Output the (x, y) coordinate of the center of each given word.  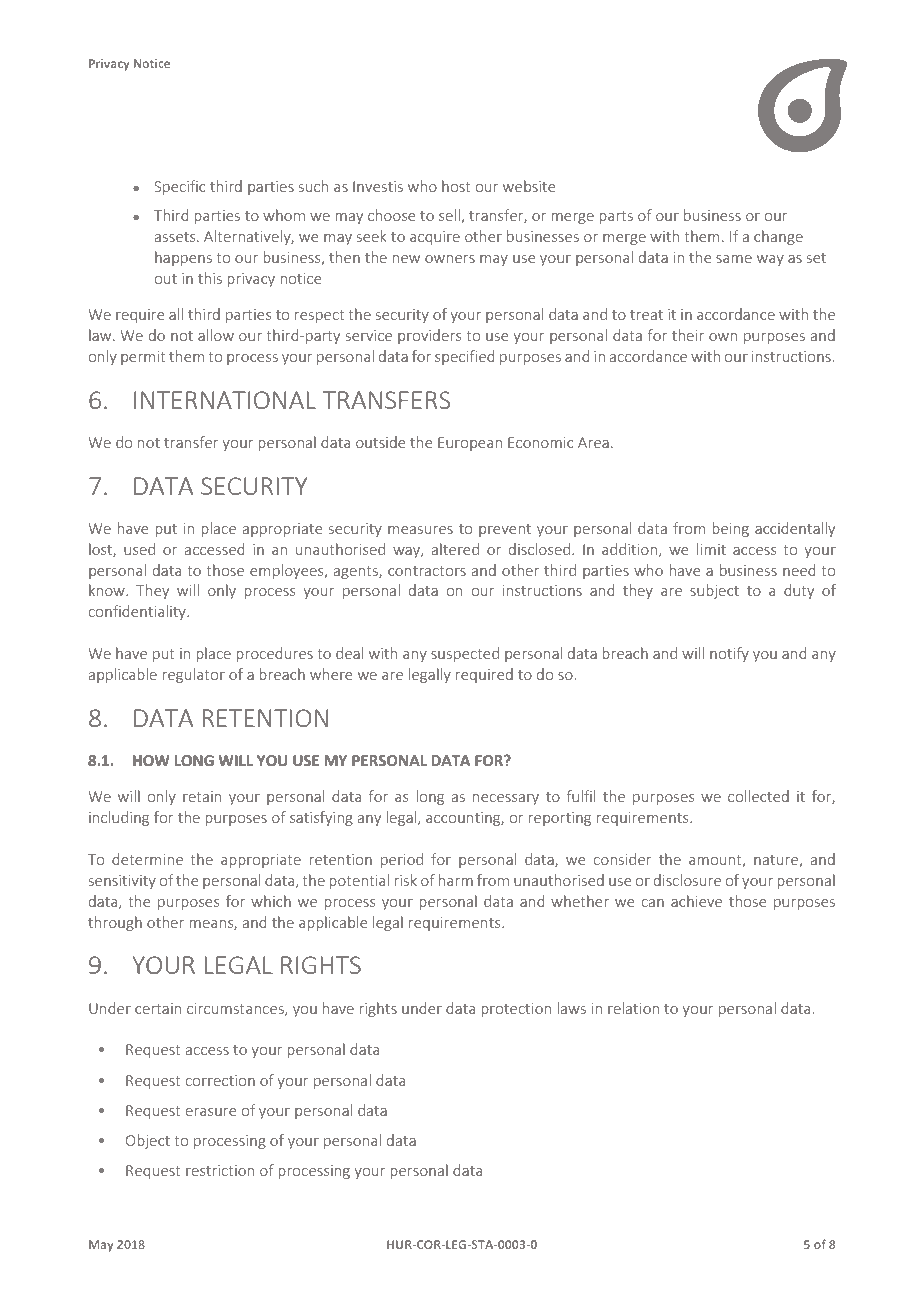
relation (633, 1008)
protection (516, 1010)
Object (148, 1141)
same (734, 259)
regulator (193, 675)
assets (176, 237)
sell (450, 216)
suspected (465, 654)
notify (729, 654)
